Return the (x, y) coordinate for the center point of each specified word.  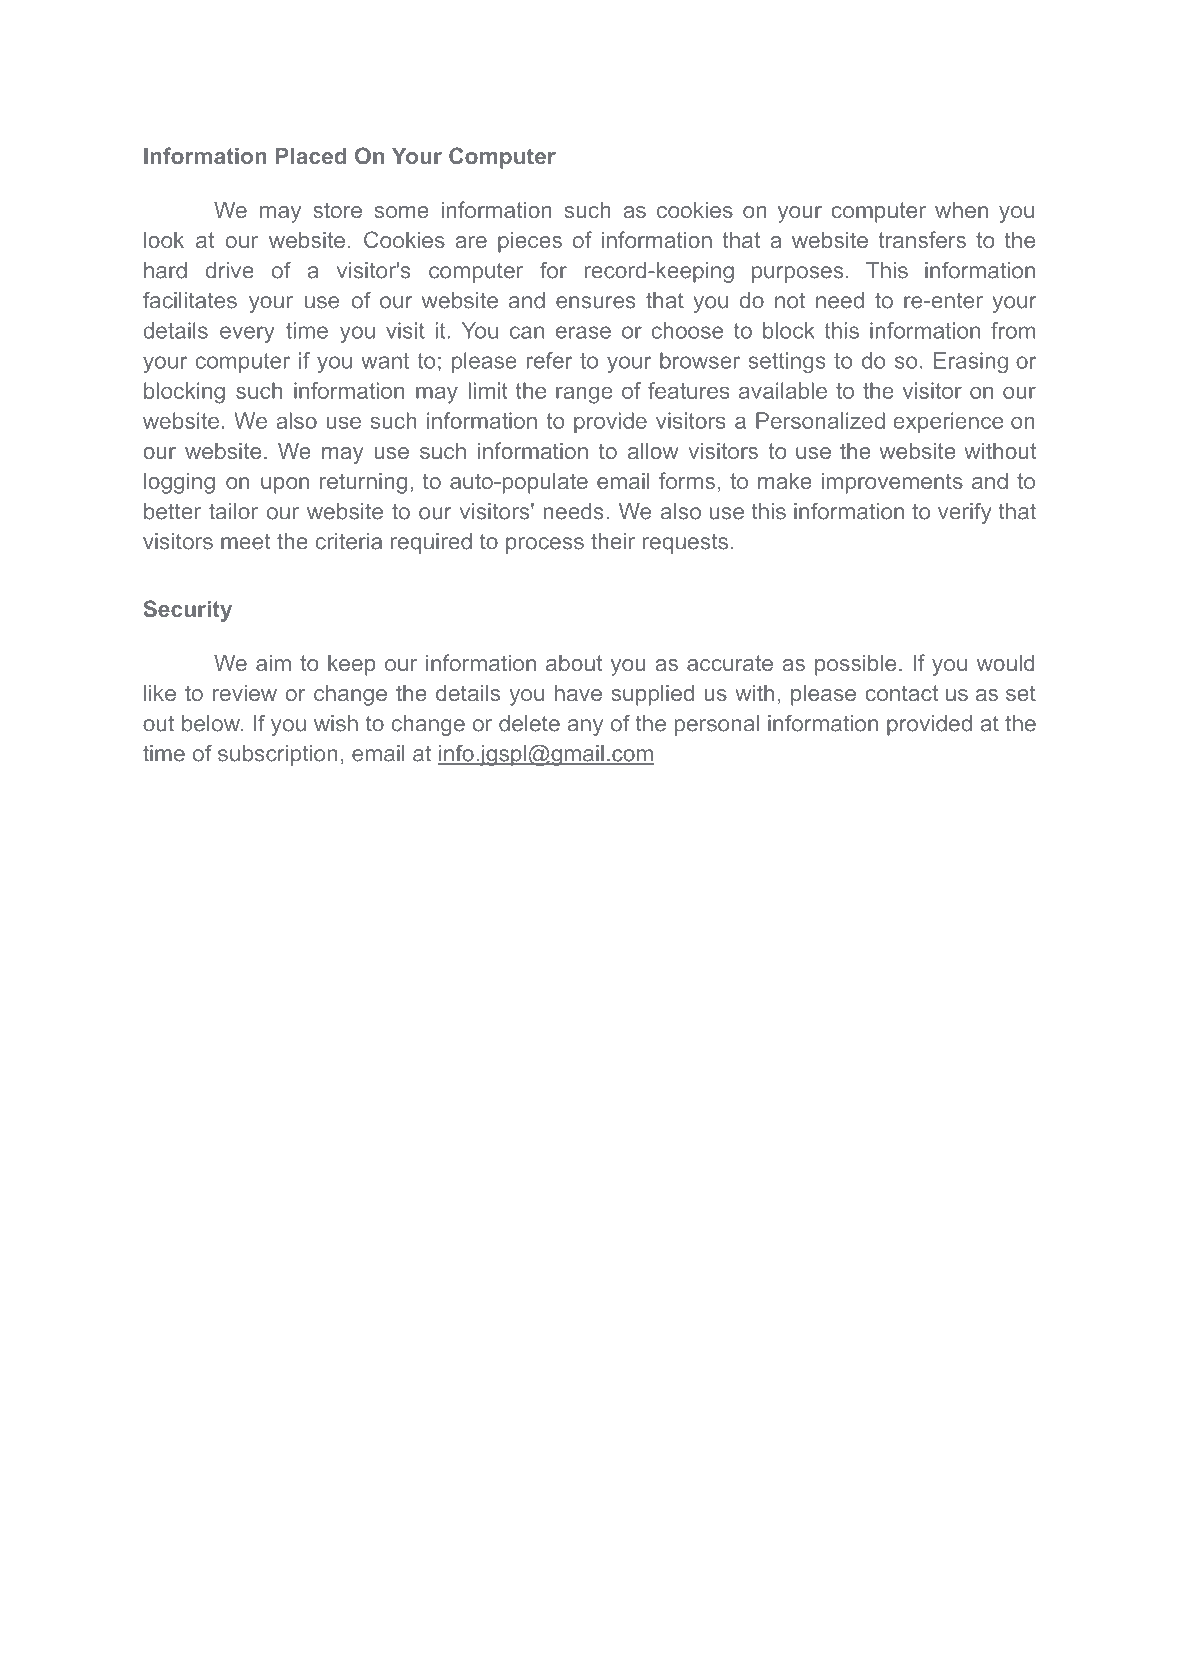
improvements (892, 483)
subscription (278, 755)
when (961, 210)
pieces (530, 242)
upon (285, 485)
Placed (311, 156)
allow (653, 451)
